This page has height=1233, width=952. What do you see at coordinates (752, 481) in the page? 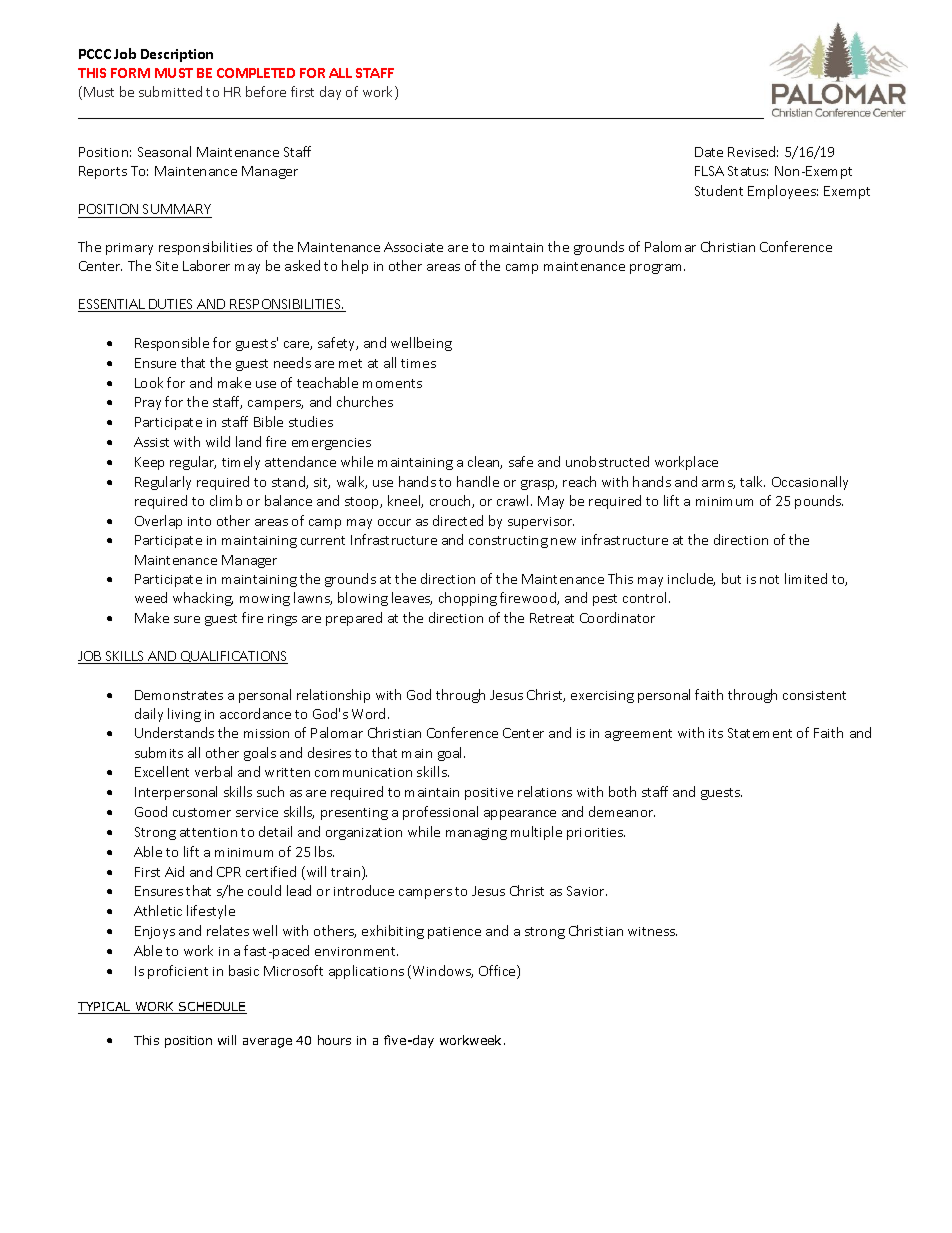
I see `talk` at bounding box center [752, 481].
